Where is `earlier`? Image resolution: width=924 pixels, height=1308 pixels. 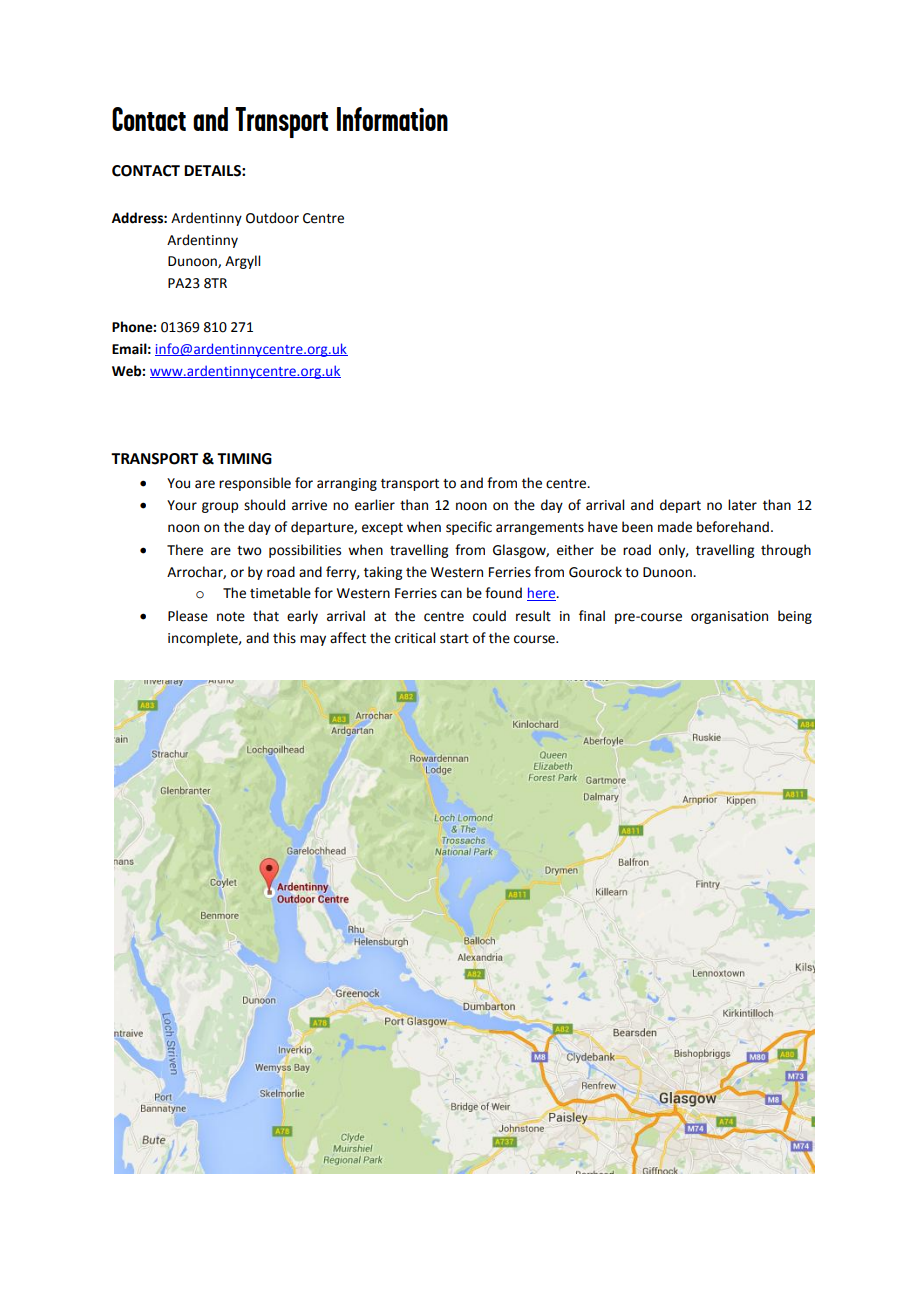
earlier is located at coordinates (375, 505).
